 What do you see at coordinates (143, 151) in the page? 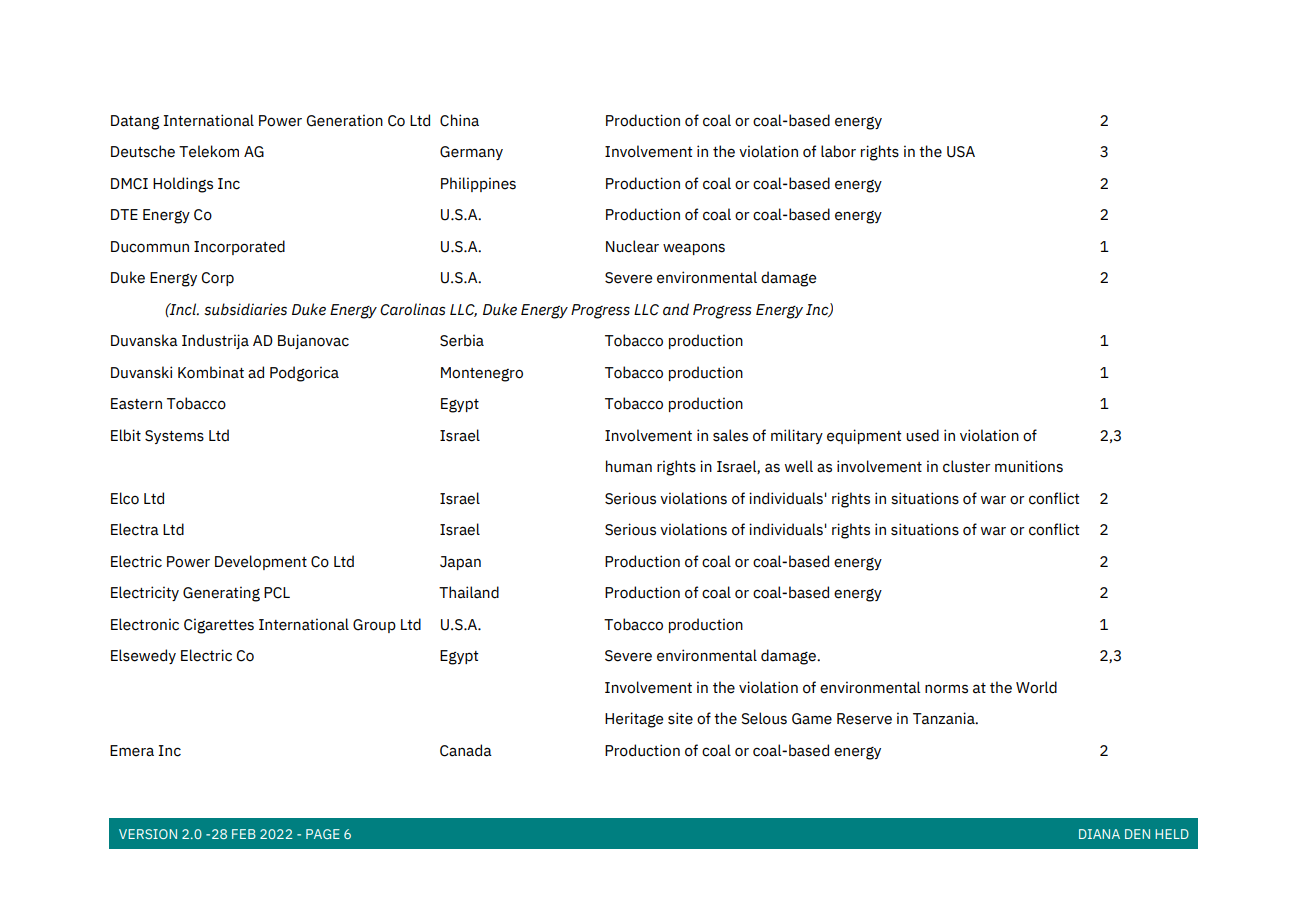
I see `Deutsche` at bounding box center [143, 151].
